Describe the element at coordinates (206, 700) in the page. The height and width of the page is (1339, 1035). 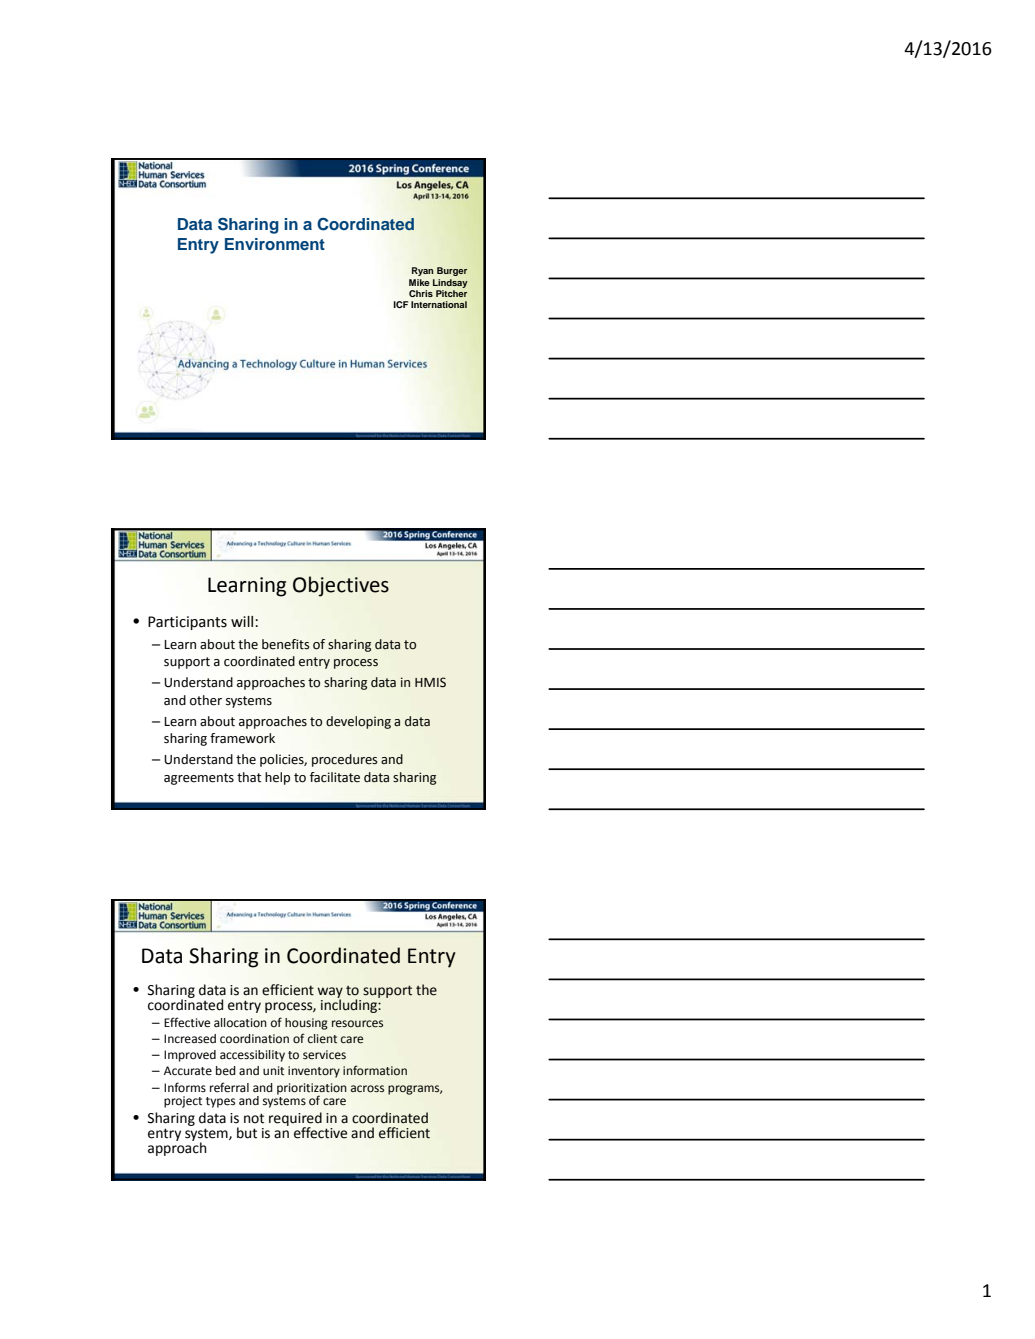
I see `other` at that location.
